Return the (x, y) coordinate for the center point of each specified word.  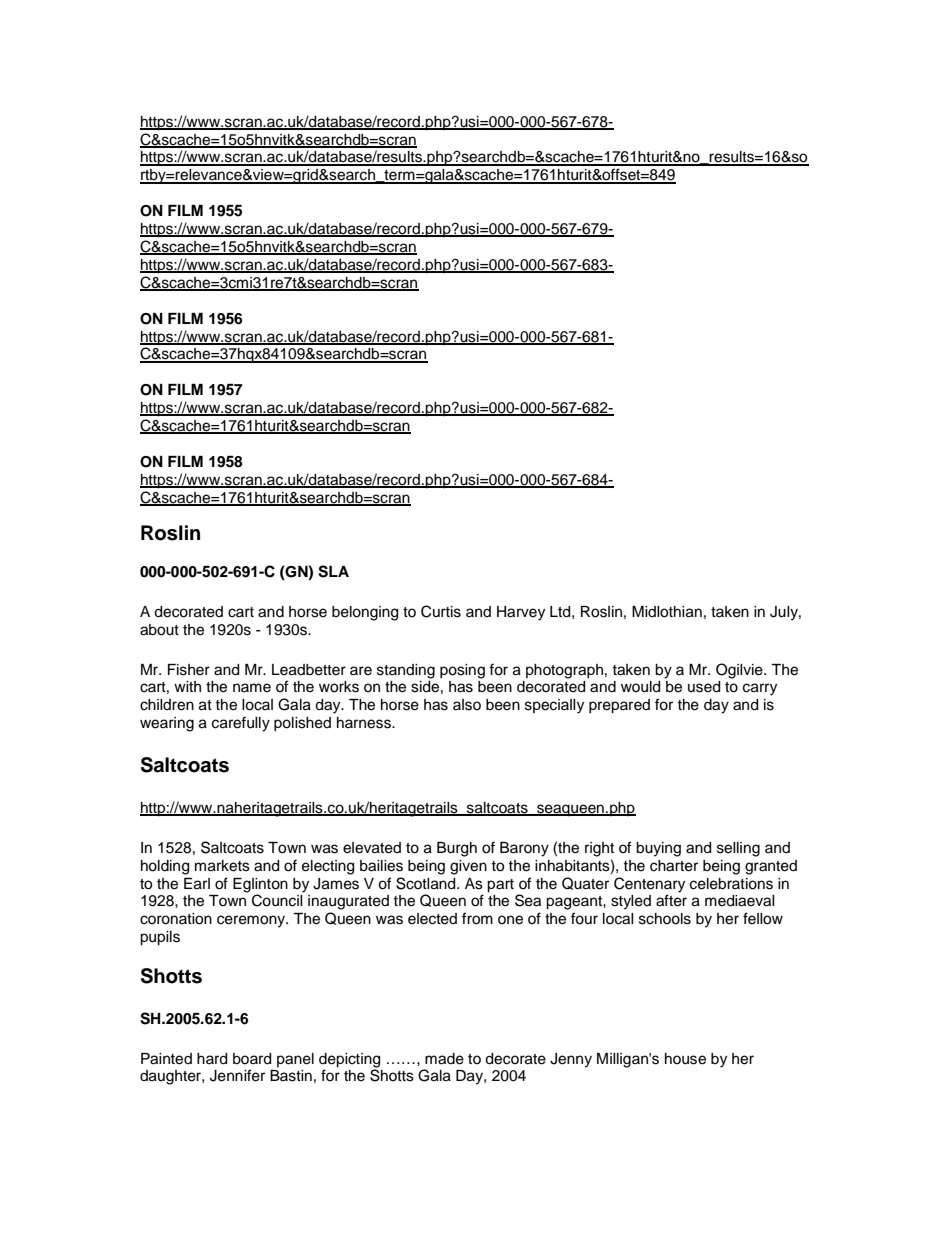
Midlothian (667, 612)
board (252, 1059)
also (467, 705)
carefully (241, 724)
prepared (619, 706)
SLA (333, 571)
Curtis (441, 611)
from (477, 918)
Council (277, 900)
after (671, 900)
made (444, 1059)
